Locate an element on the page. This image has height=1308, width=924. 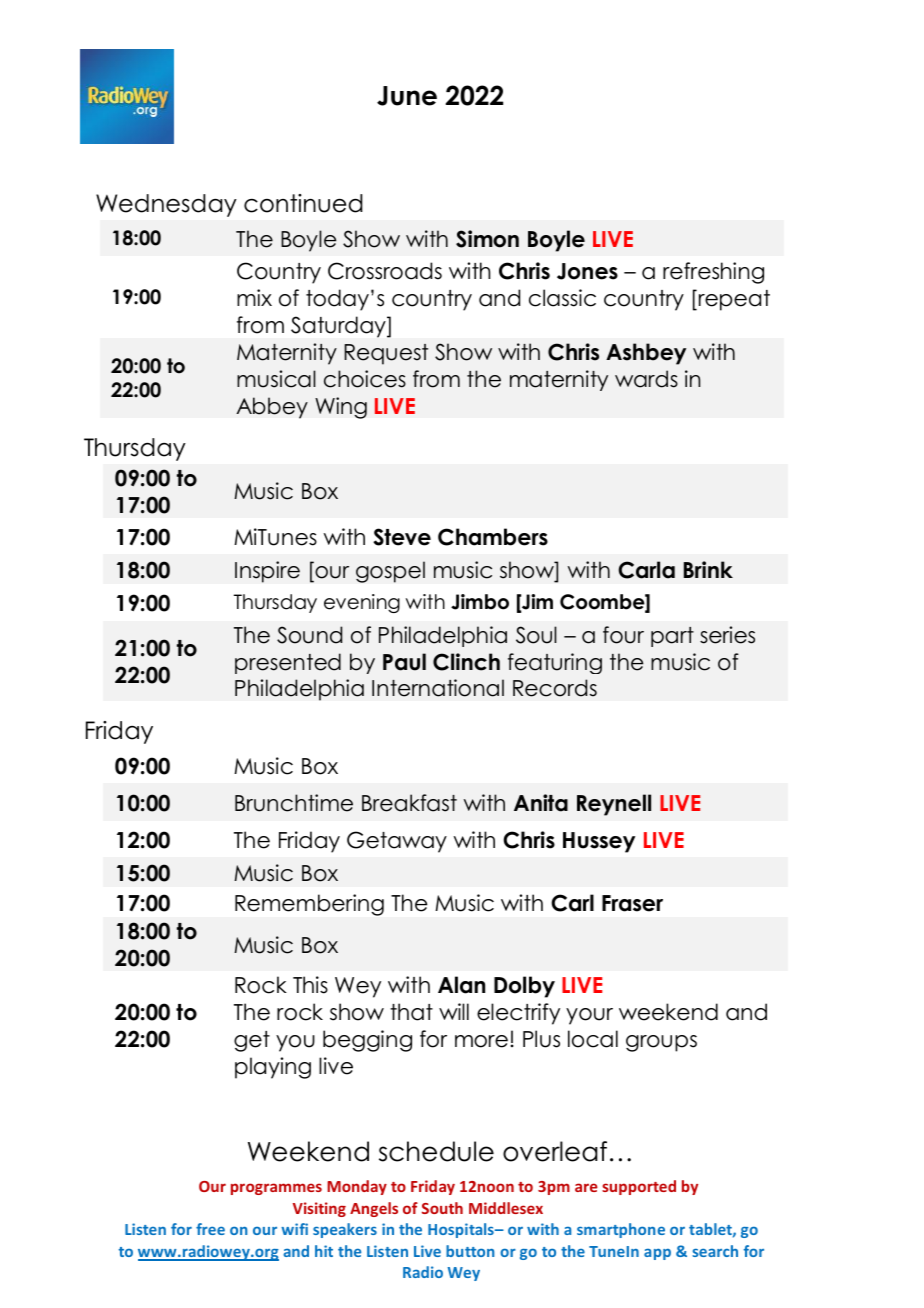
International is located at coordinates (438, 688).
